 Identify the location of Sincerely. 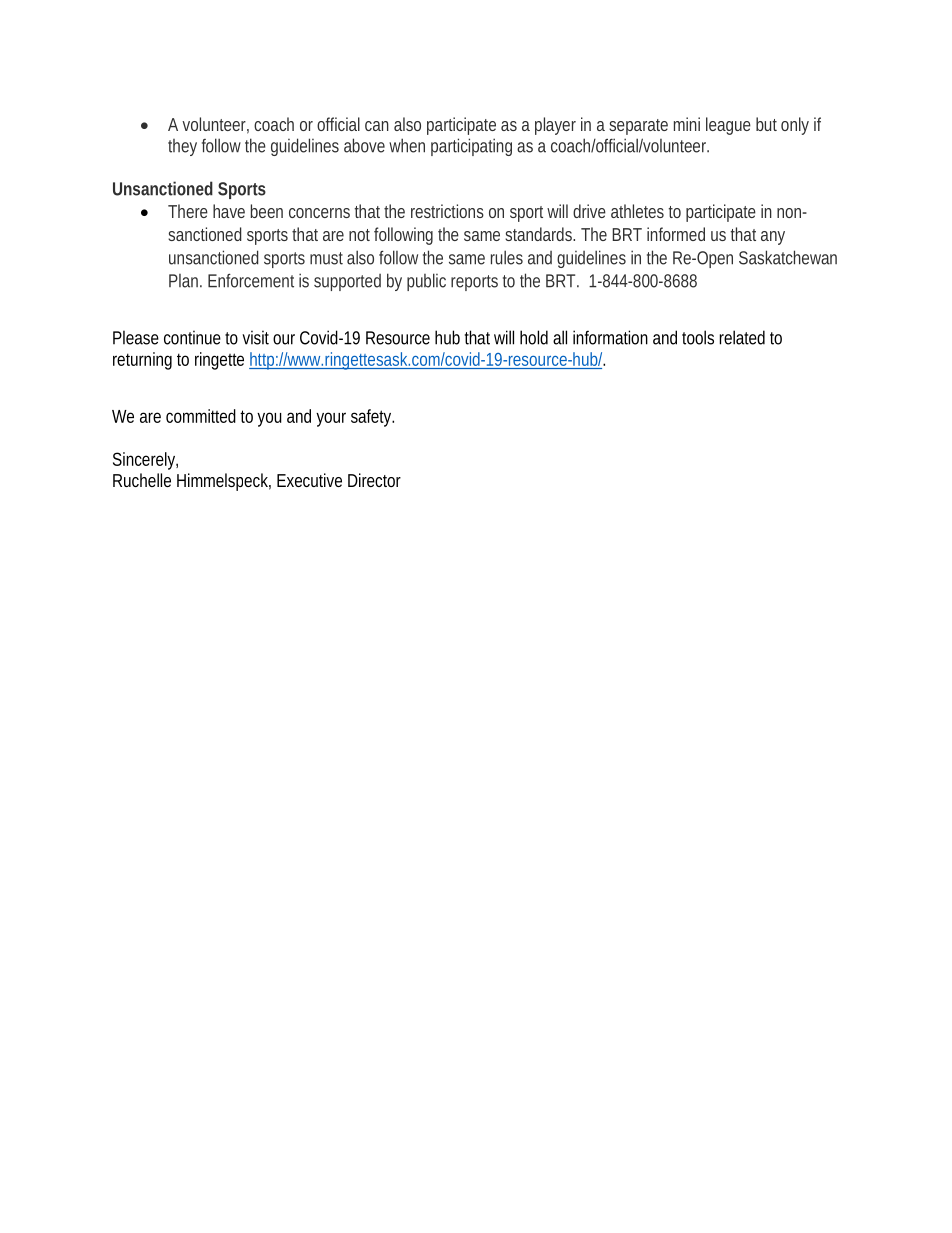
(145, 461).
